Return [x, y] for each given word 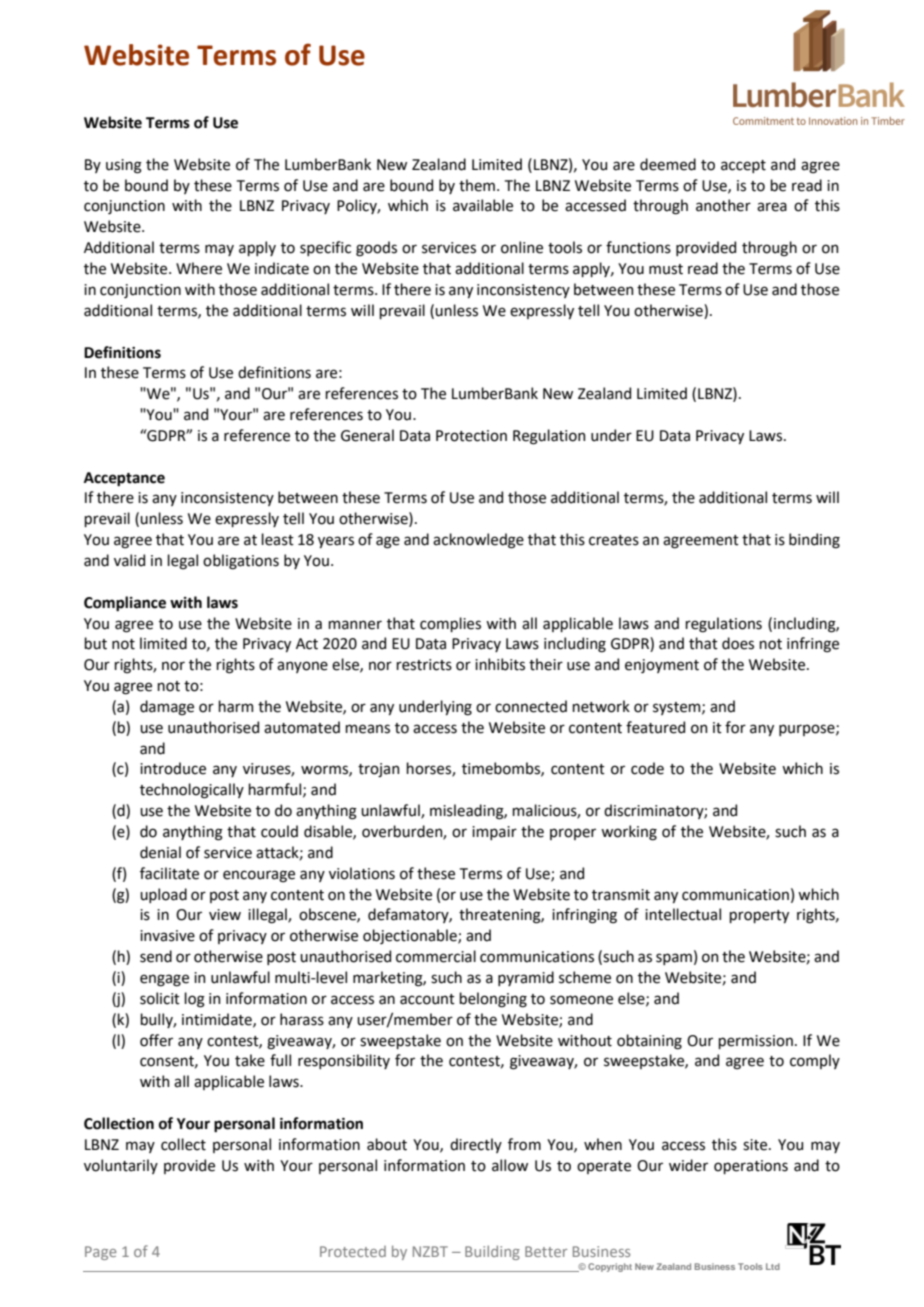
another [723, 205]
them [477, 185]
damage [167, 708]
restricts [424, 665]
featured [655, 727]
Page [100, 1253]
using [124, 166]
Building [492, 1252]
